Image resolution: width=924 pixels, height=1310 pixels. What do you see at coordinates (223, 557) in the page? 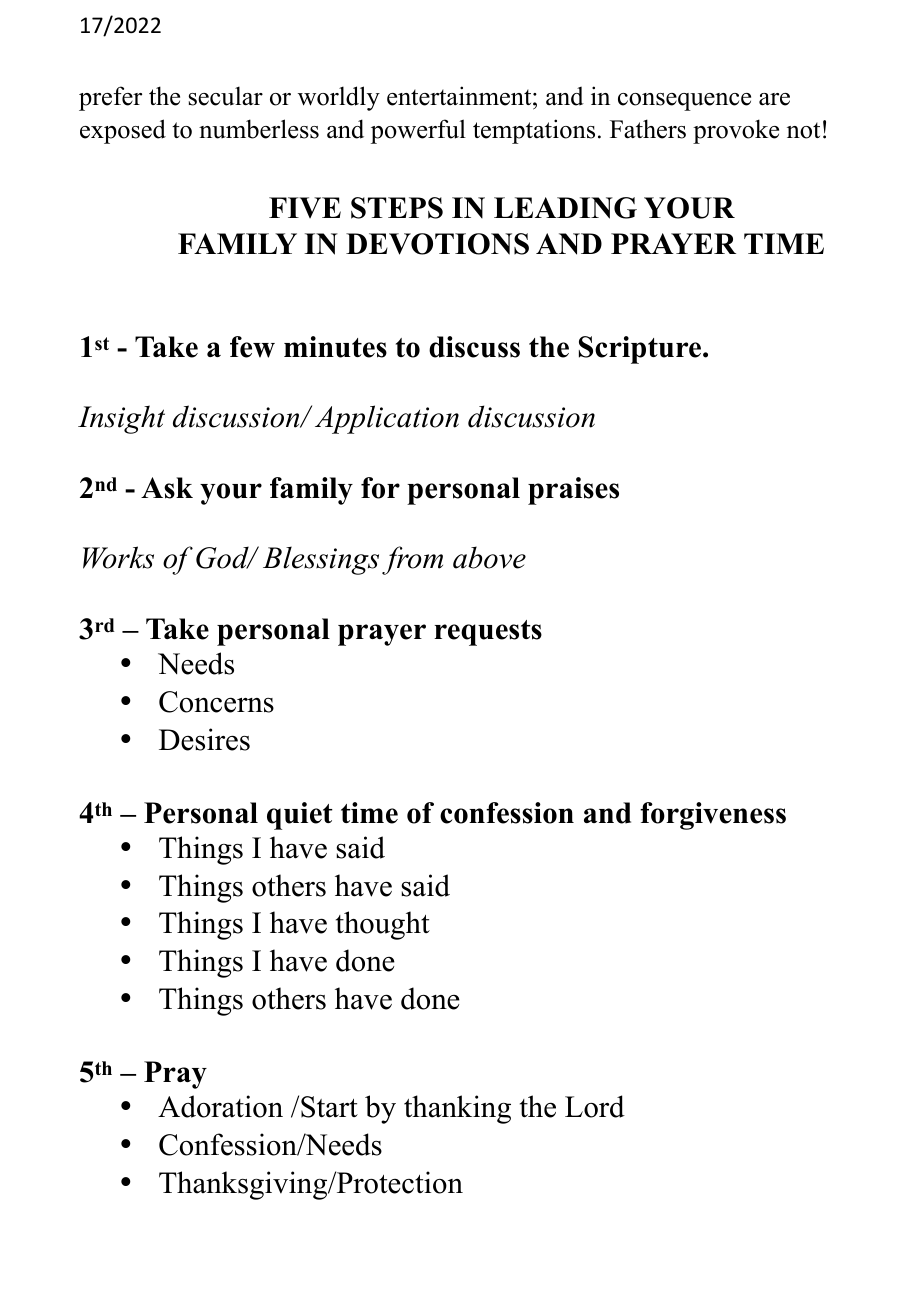
I see `God` at bounding box center [223, 557].
